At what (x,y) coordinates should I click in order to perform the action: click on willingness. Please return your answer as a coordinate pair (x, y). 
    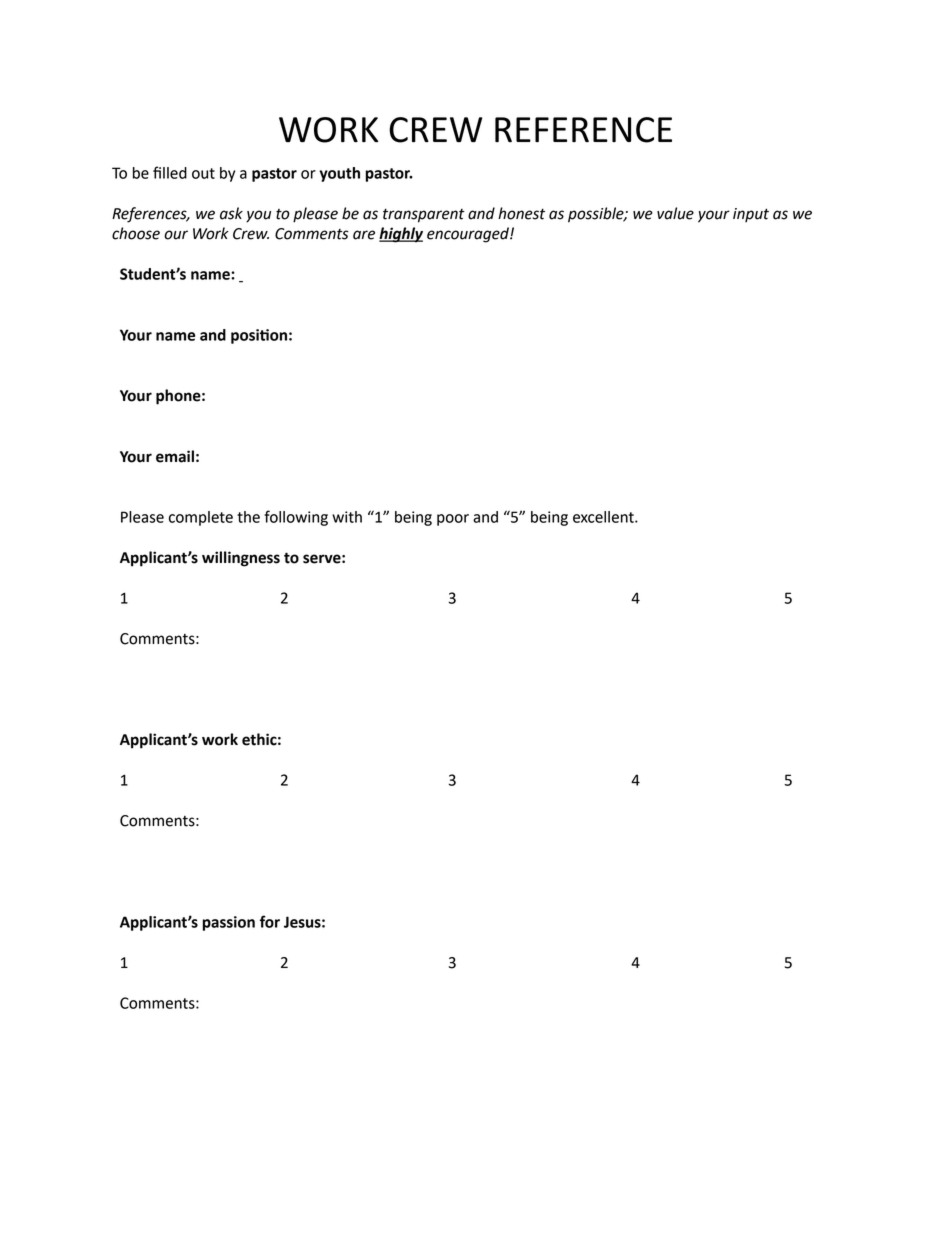
    Looking at the image, I should click on (241, 559).
